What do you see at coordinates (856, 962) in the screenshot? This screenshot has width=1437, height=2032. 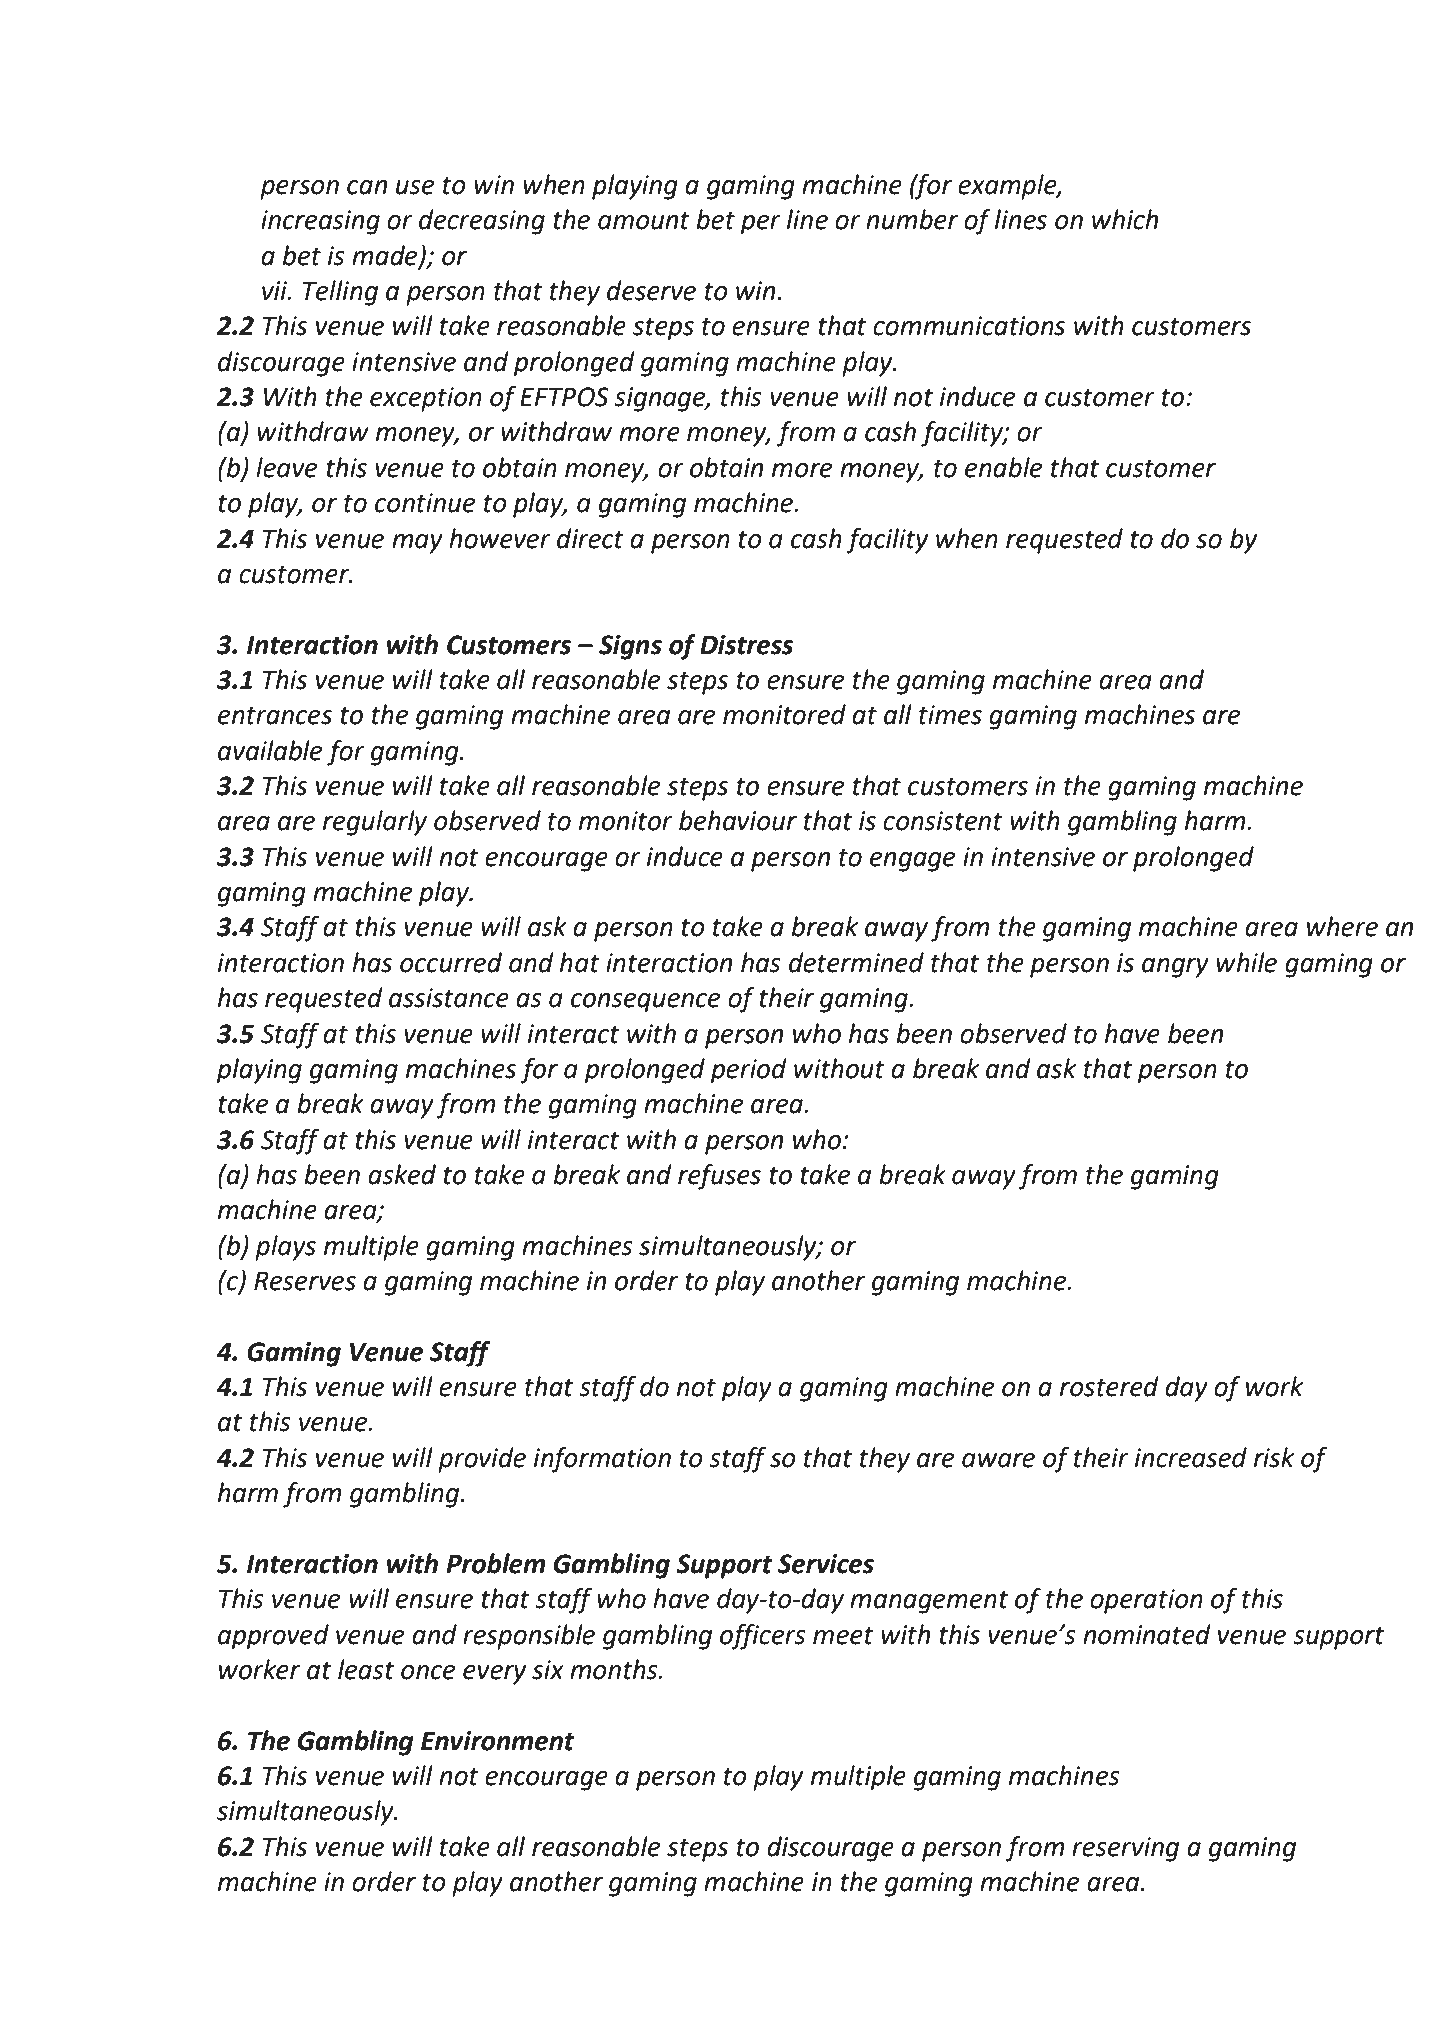 I see `determined` at bounding box center [856, 962].
